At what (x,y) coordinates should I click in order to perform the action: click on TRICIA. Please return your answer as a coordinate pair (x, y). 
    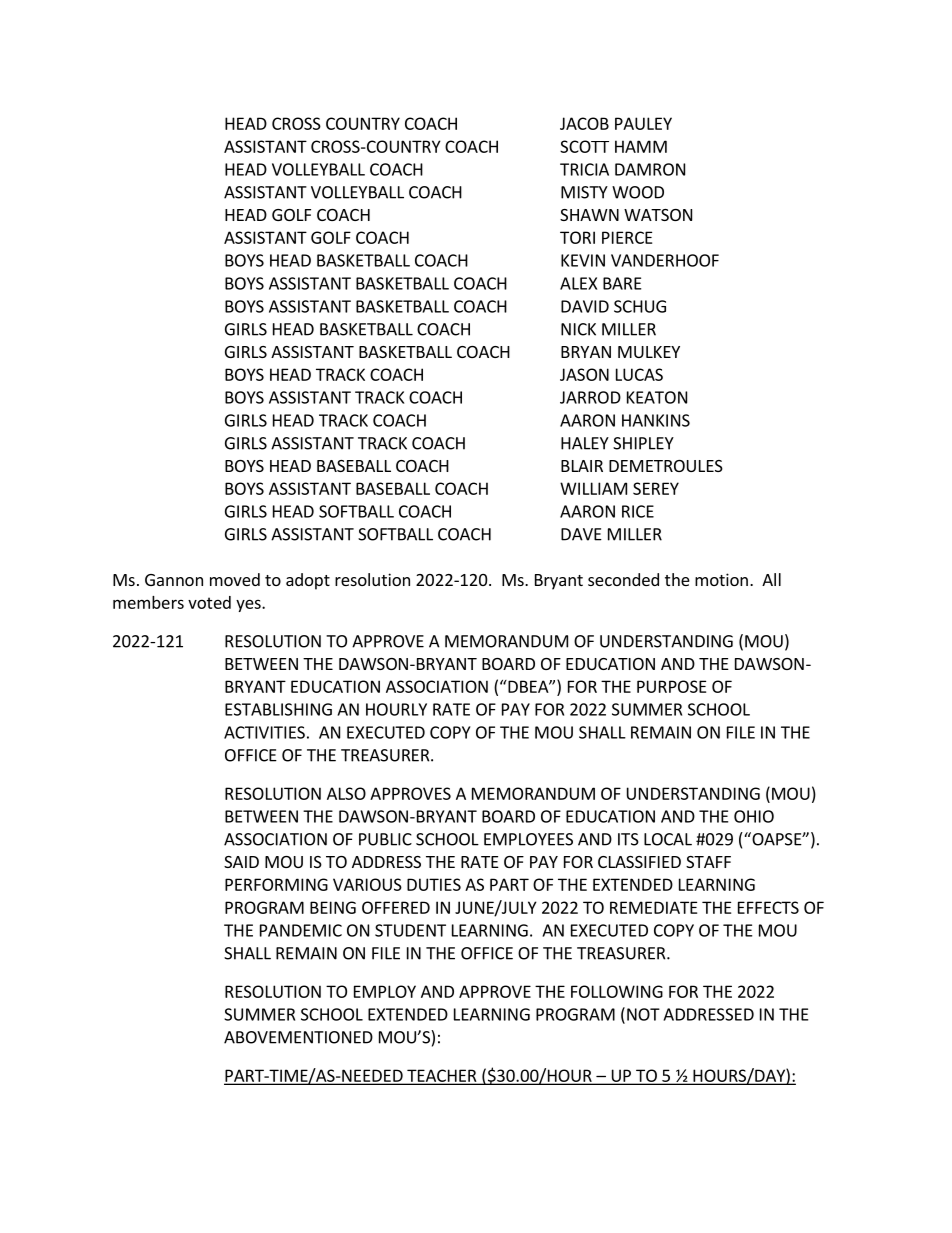
    Looking at the image, I should click on (584, 169).
